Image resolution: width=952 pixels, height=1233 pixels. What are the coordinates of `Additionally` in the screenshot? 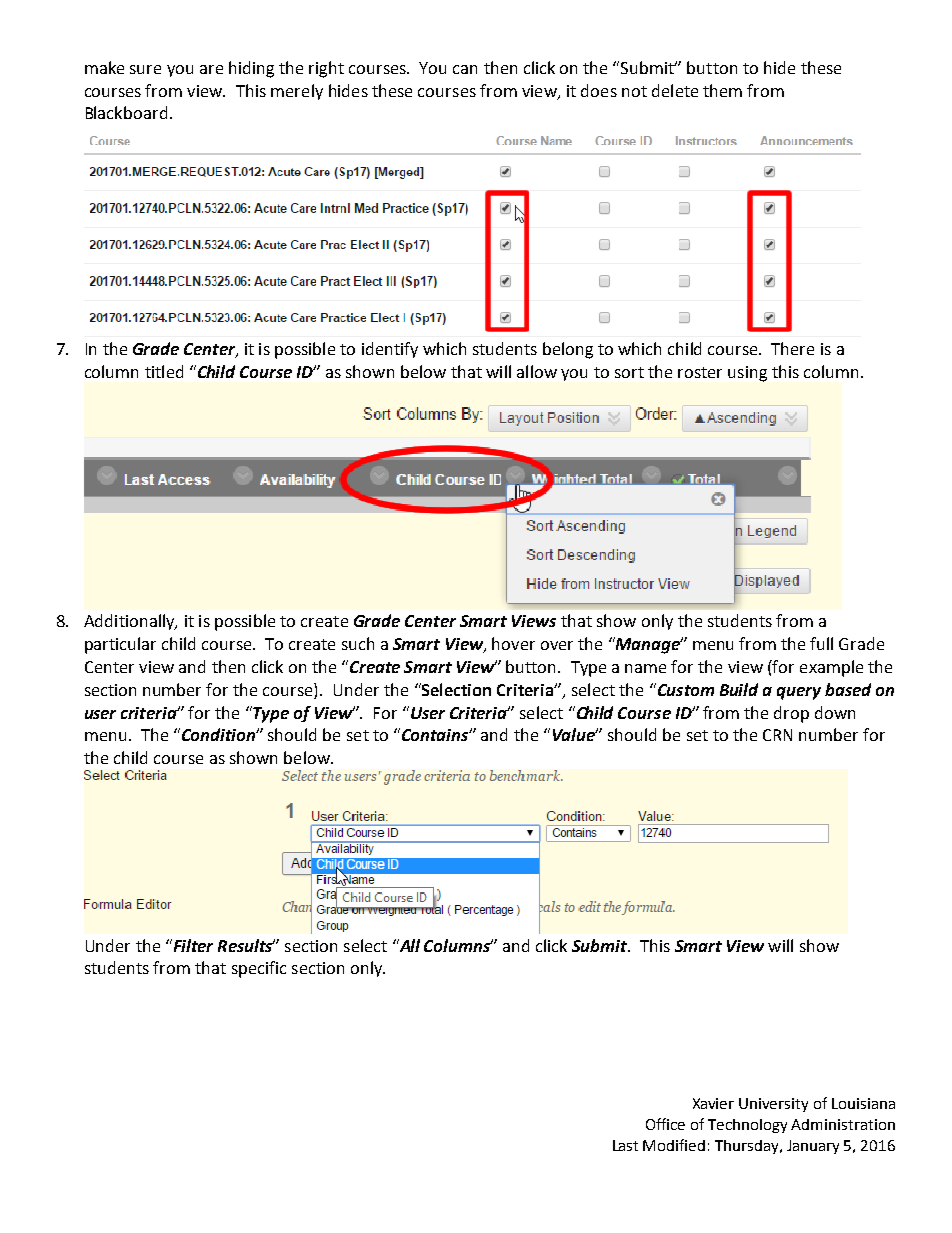 It's located at (130, 622).
